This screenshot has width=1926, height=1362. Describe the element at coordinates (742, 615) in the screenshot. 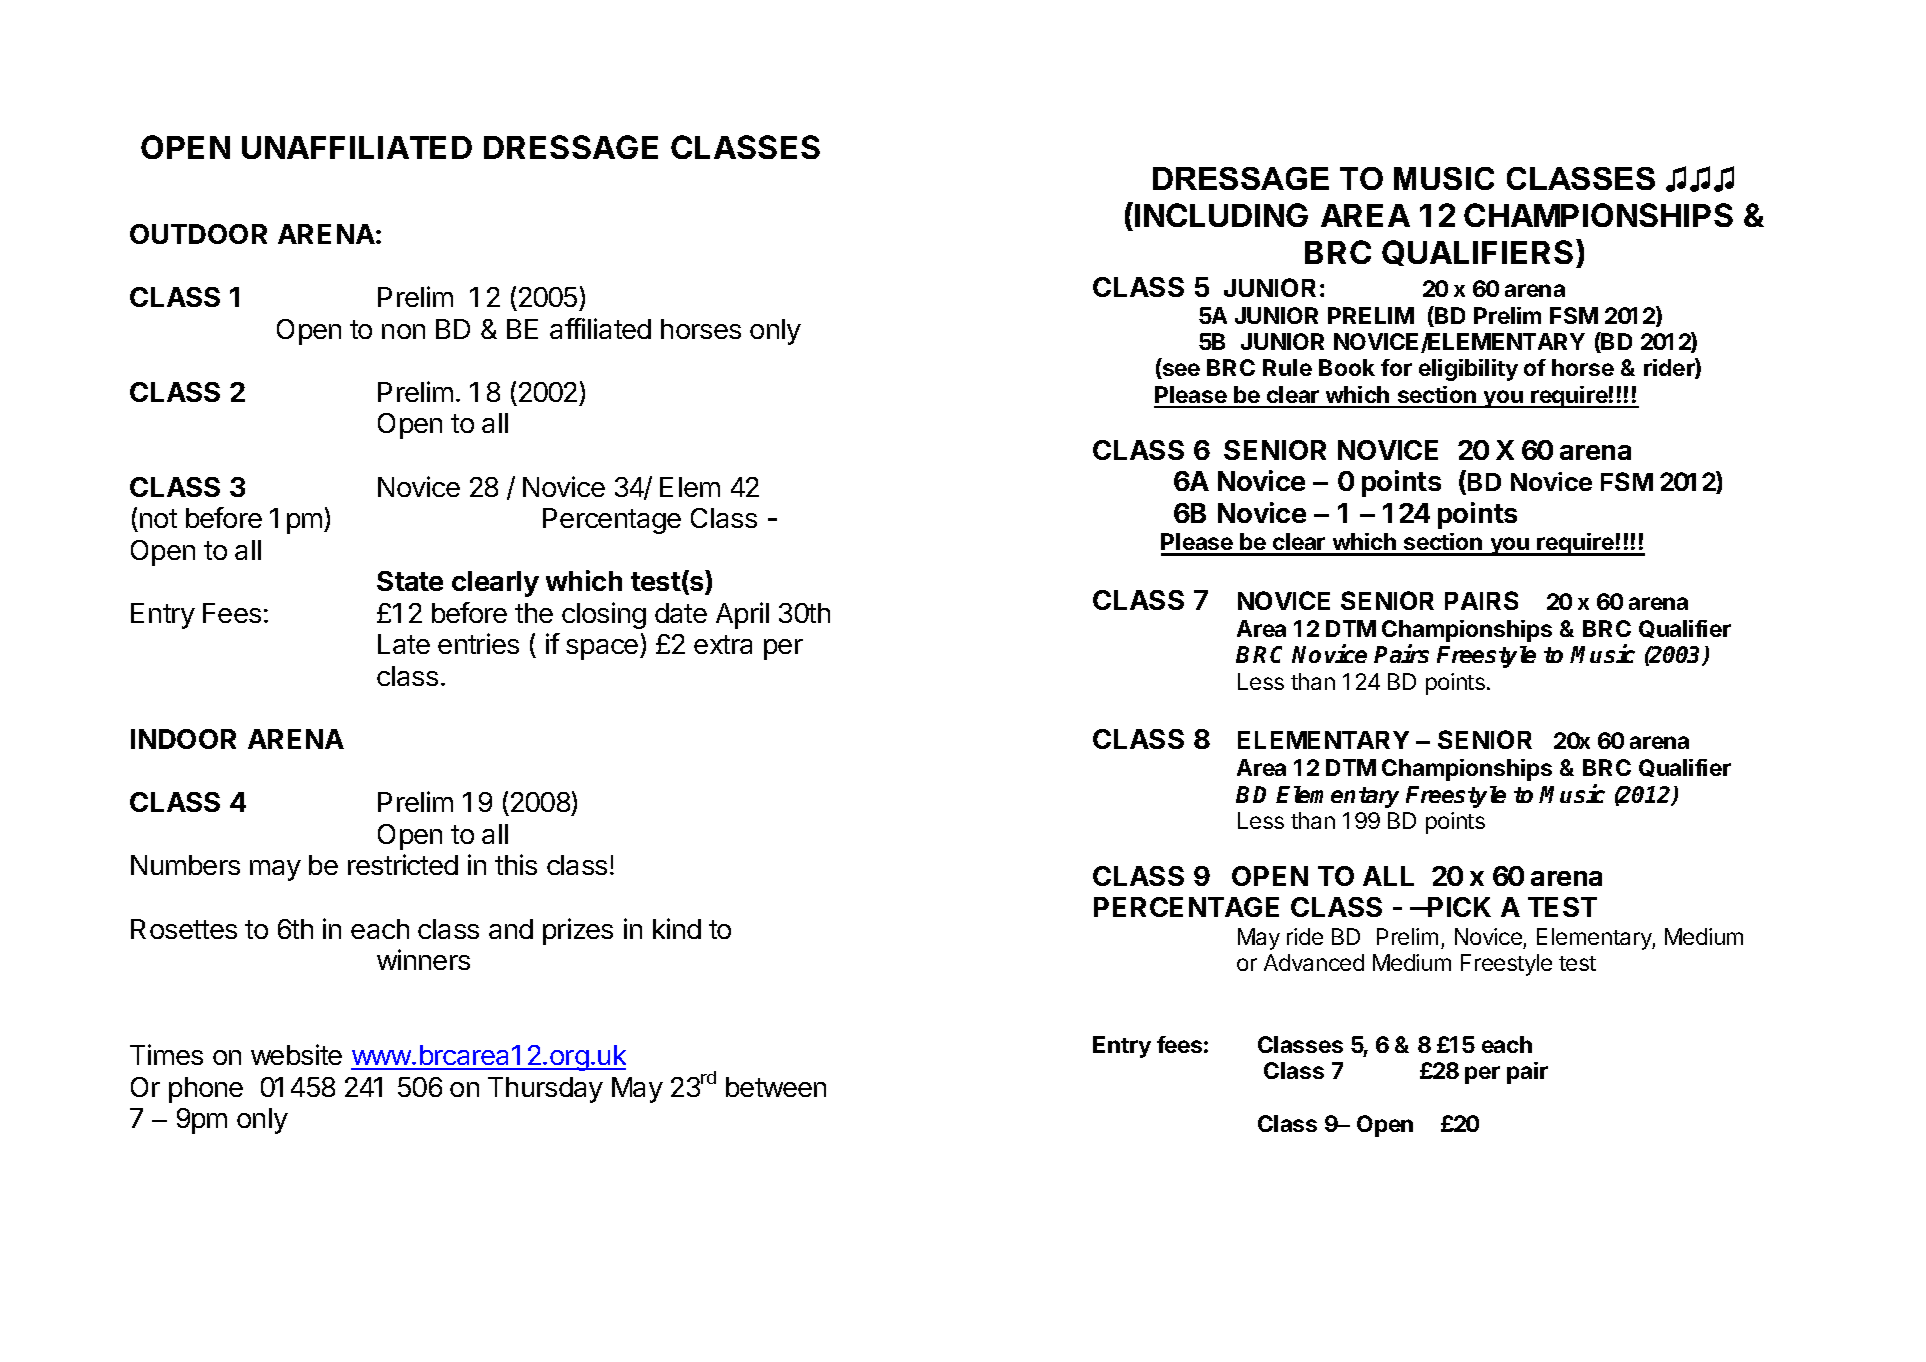

I see `April` at that location.
